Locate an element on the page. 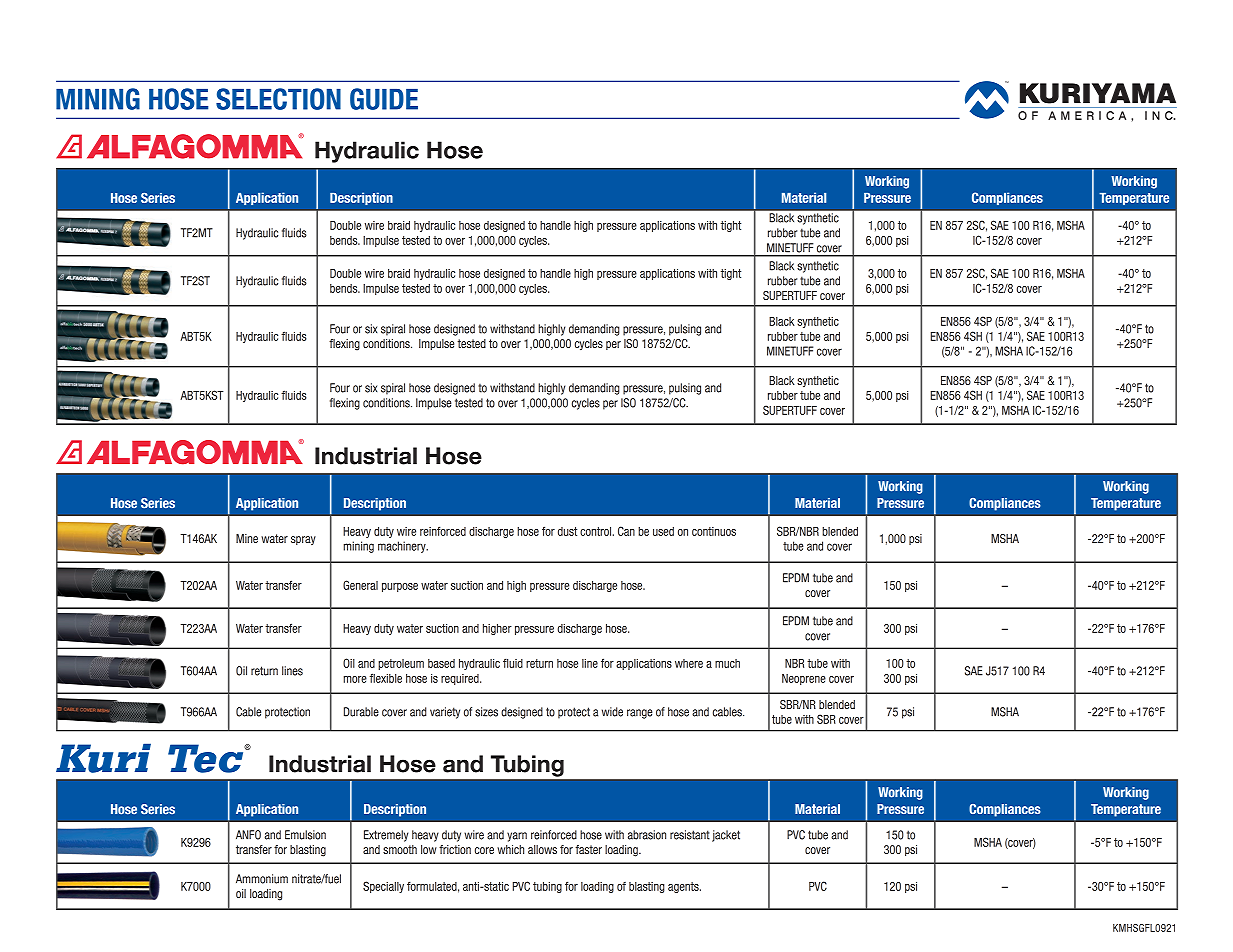 The width and height of the page is (1233, 952). ISO is located at coordinates (628, 403).
